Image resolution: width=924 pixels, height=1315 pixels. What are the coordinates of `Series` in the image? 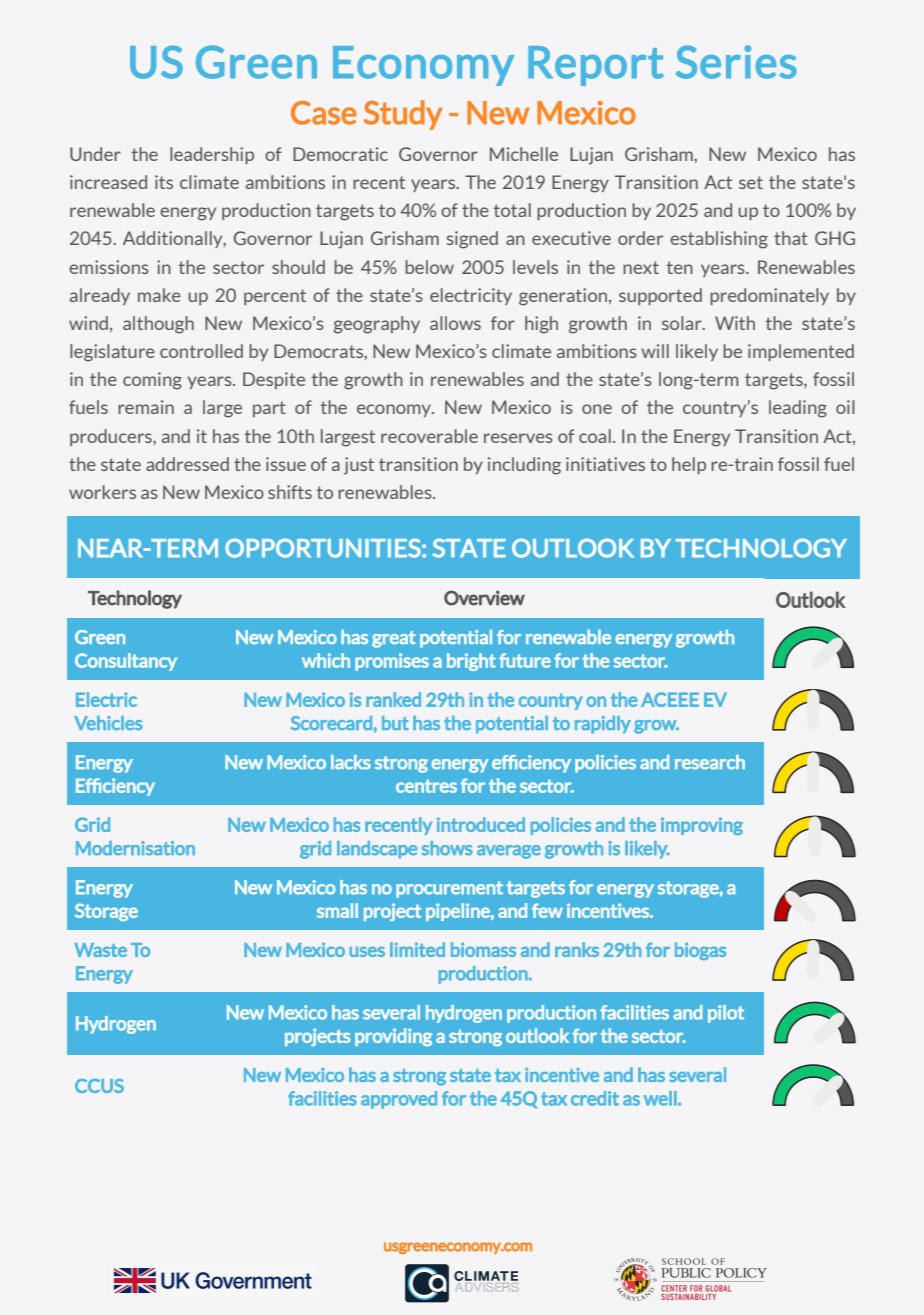 It's located at (736, 62).
